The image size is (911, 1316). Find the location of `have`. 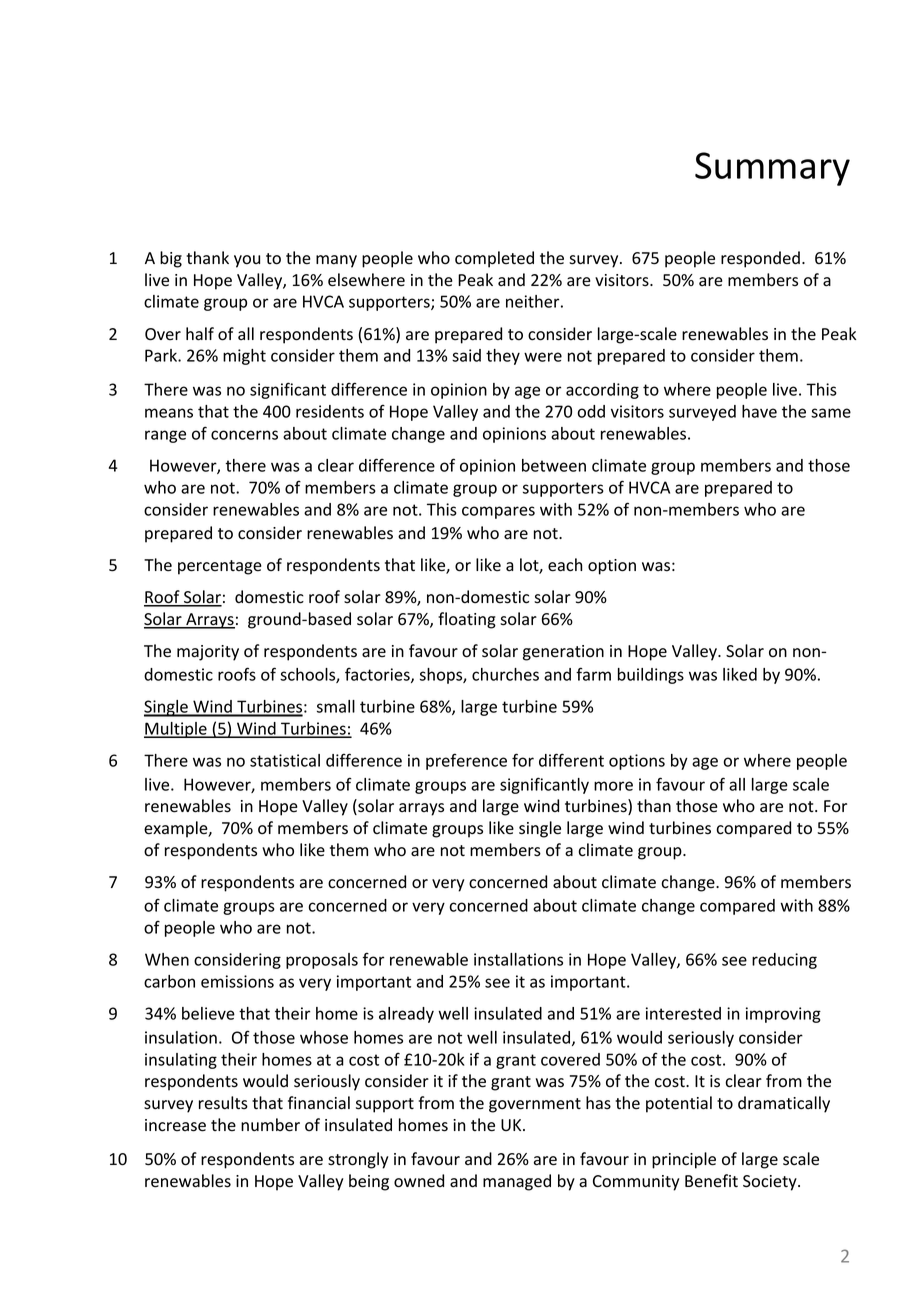

have is located at coordinates (759, 411).
